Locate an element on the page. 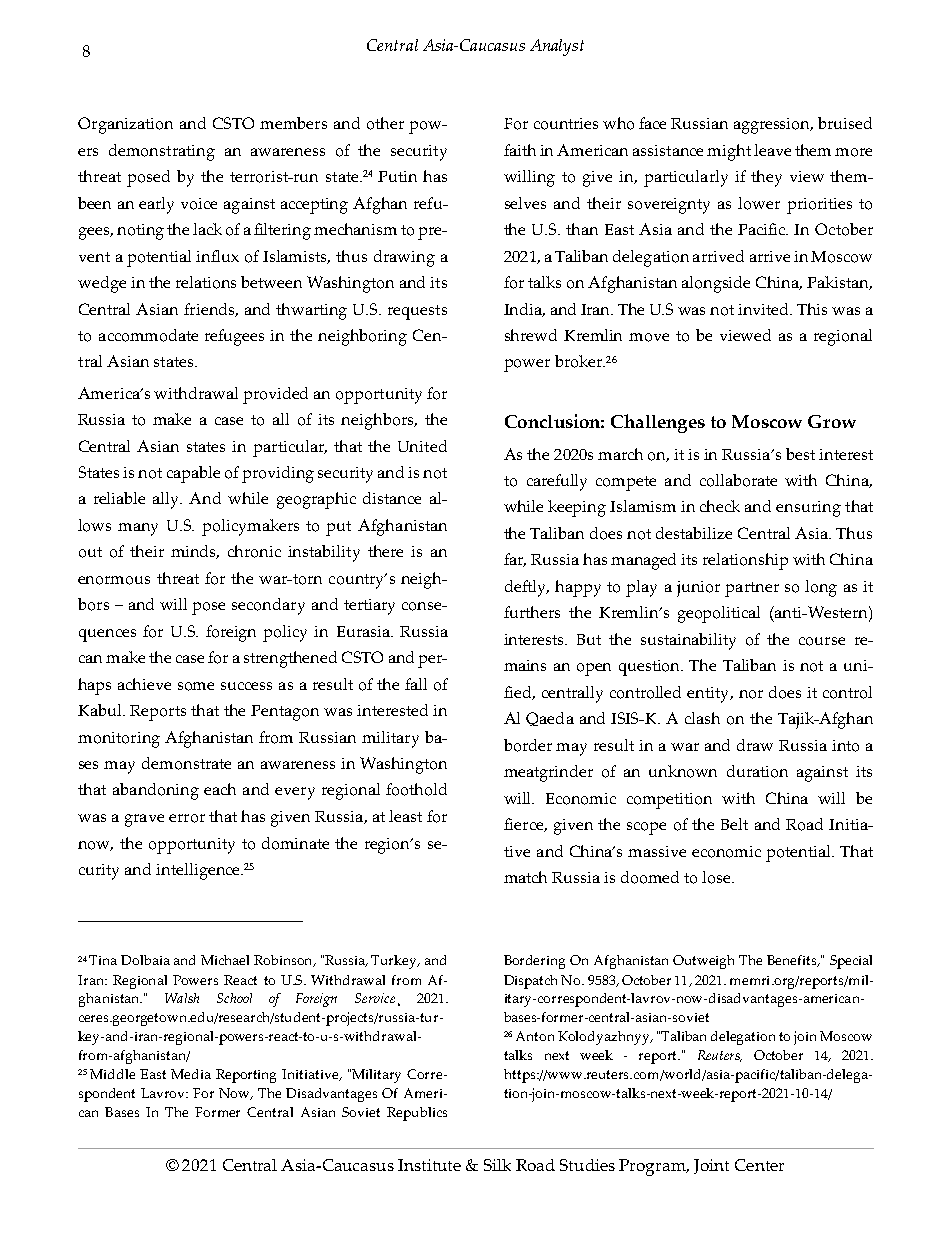 The width and height of the page is (952, 1233). members is located at coordinates (293, 123).
